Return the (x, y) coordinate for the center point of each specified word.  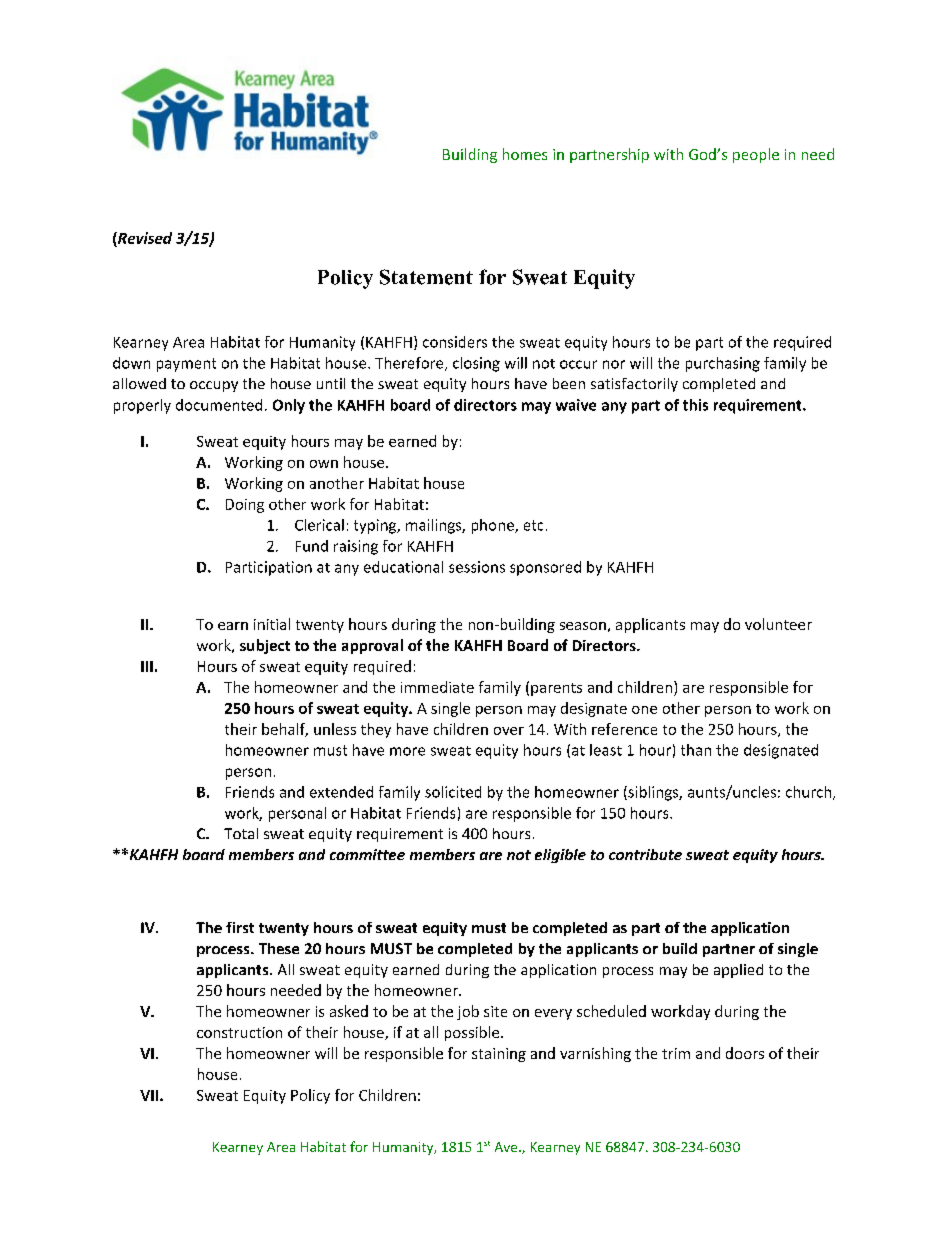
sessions (477, 567)
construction (239, 1032)
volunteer (778, 624)
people (756, 155)
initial (272, 624)
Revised (144, 238)
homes (525, 154)
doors (745, 1053)
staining (499, 1055)
